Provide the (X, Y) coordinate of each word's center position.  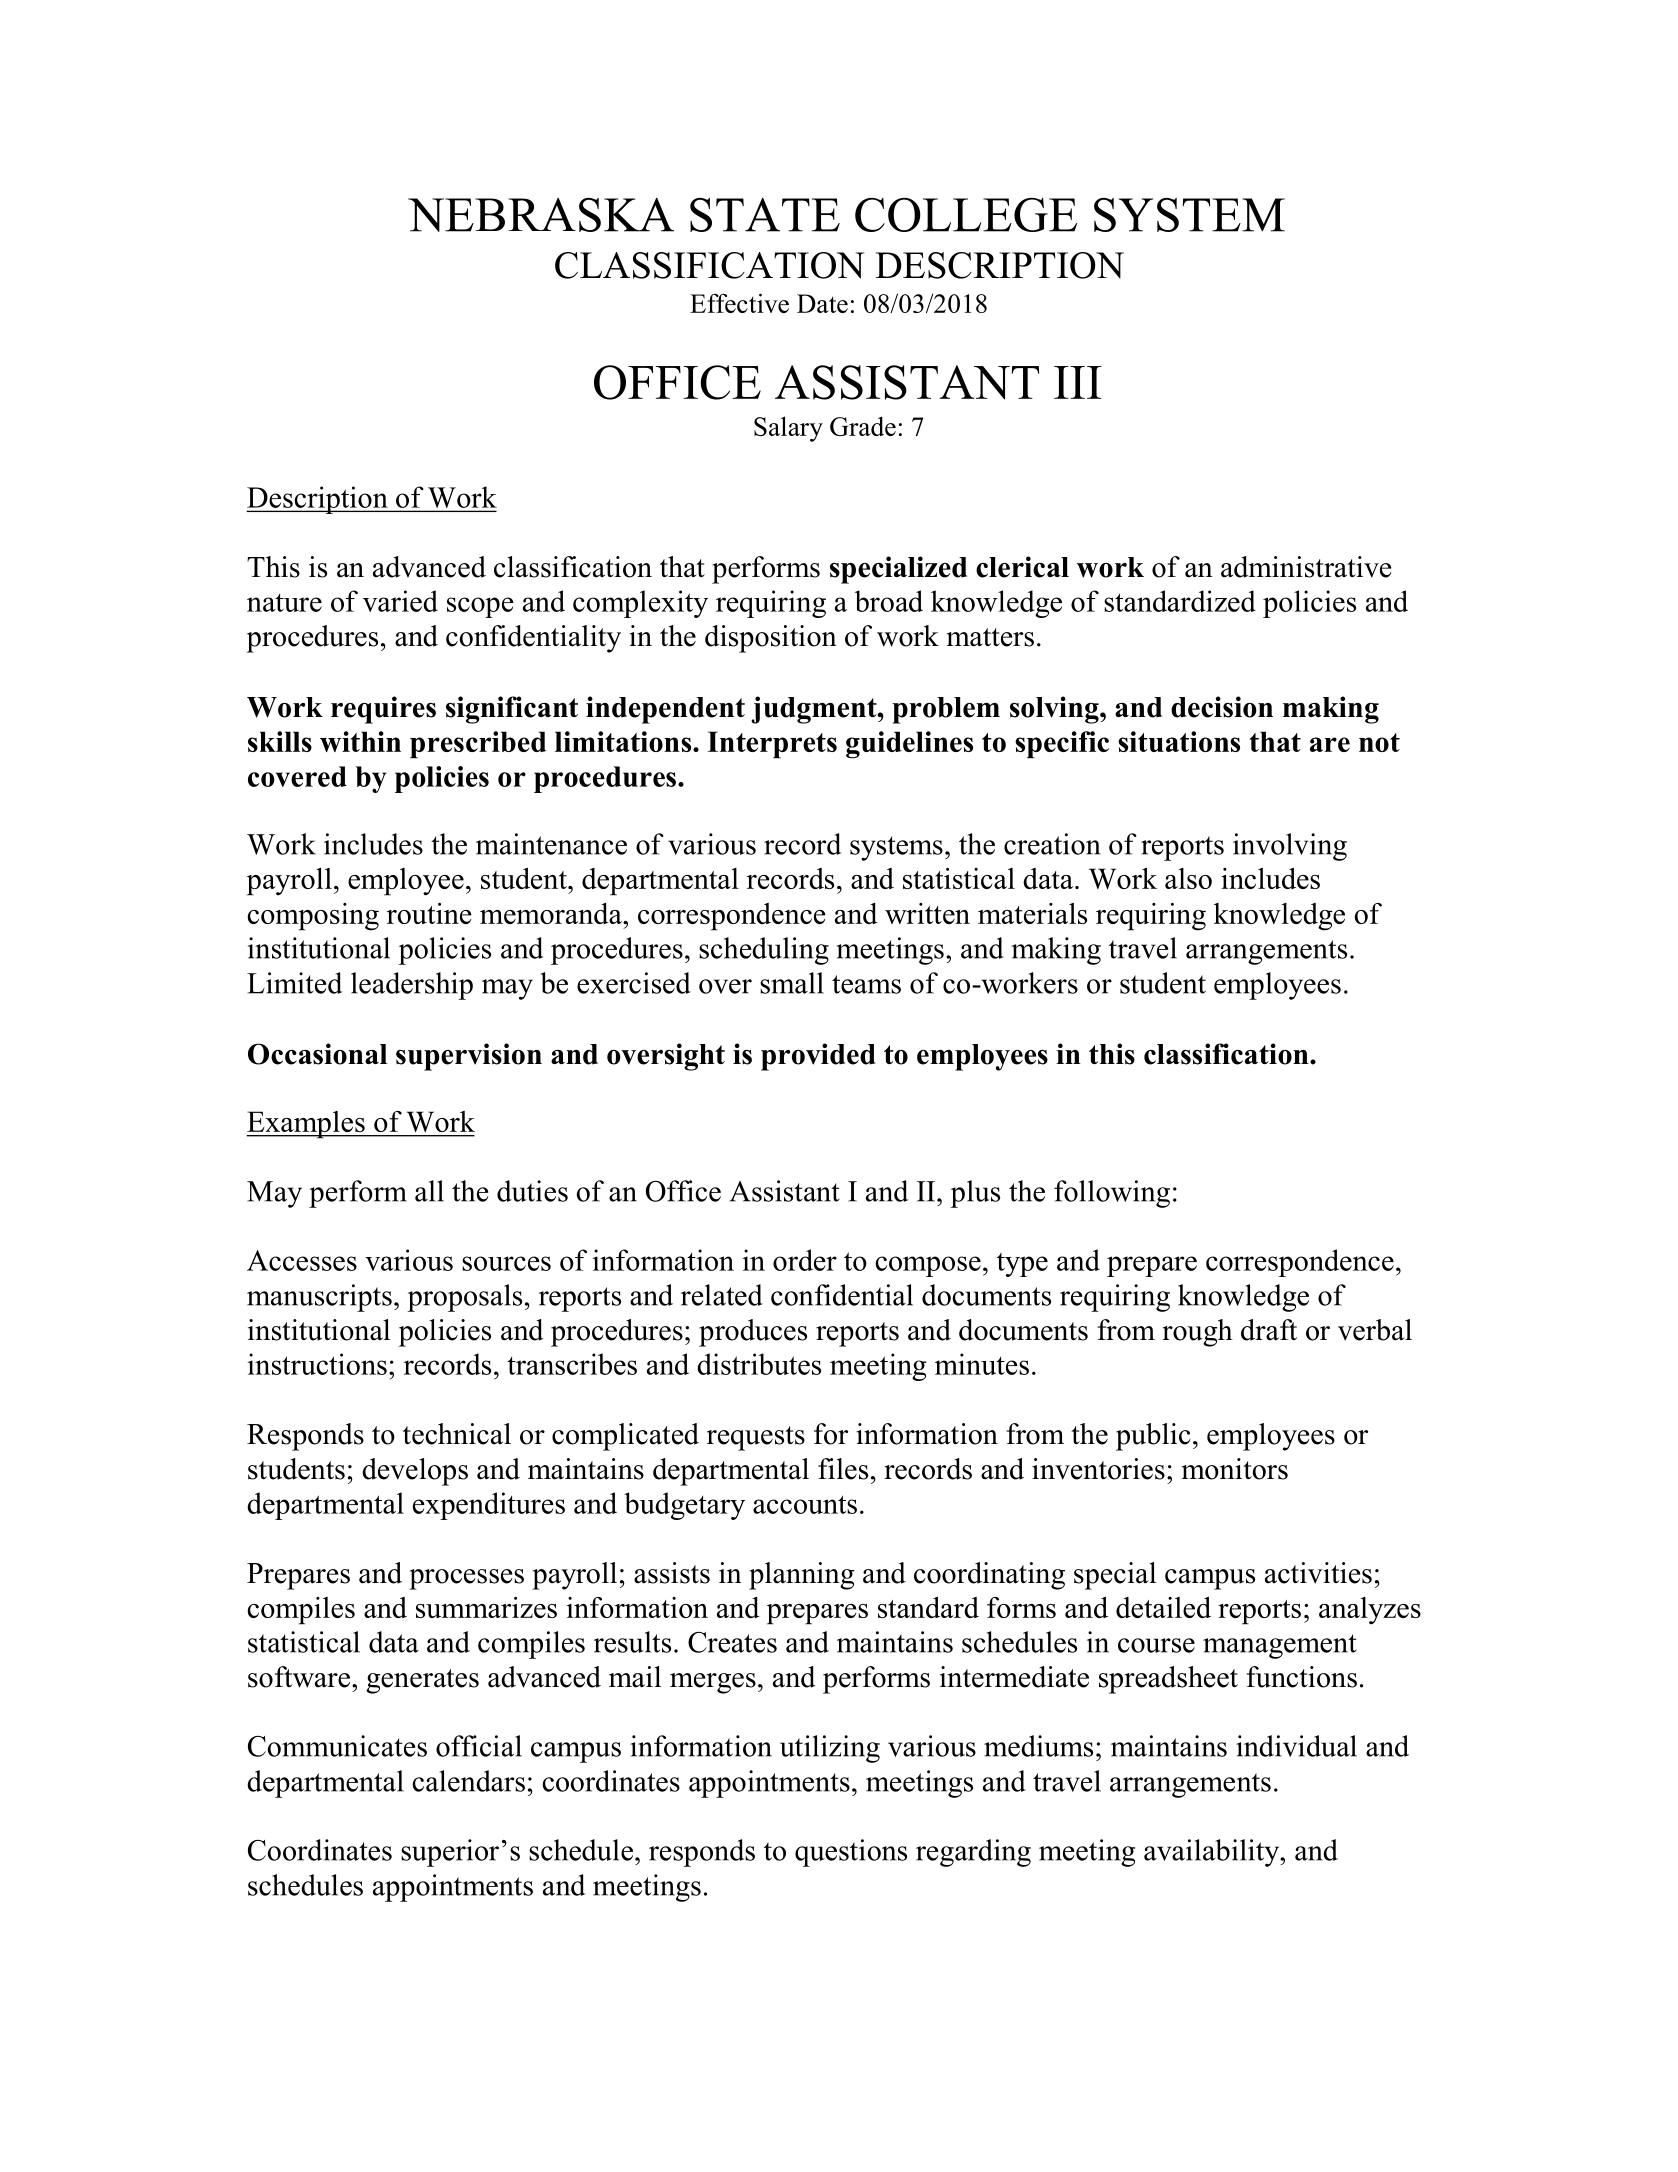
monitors (1235, 1469)
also (1188, 878)
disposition (771, 639)
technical (457, 1434)
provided (818, 1057)
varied (400, 601)
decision (1222, 707)
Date (822, 303)
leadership (412, 986)
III (1078, 382)
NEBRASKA (541, 215)
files (843, 1469)
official (479, 1746)
